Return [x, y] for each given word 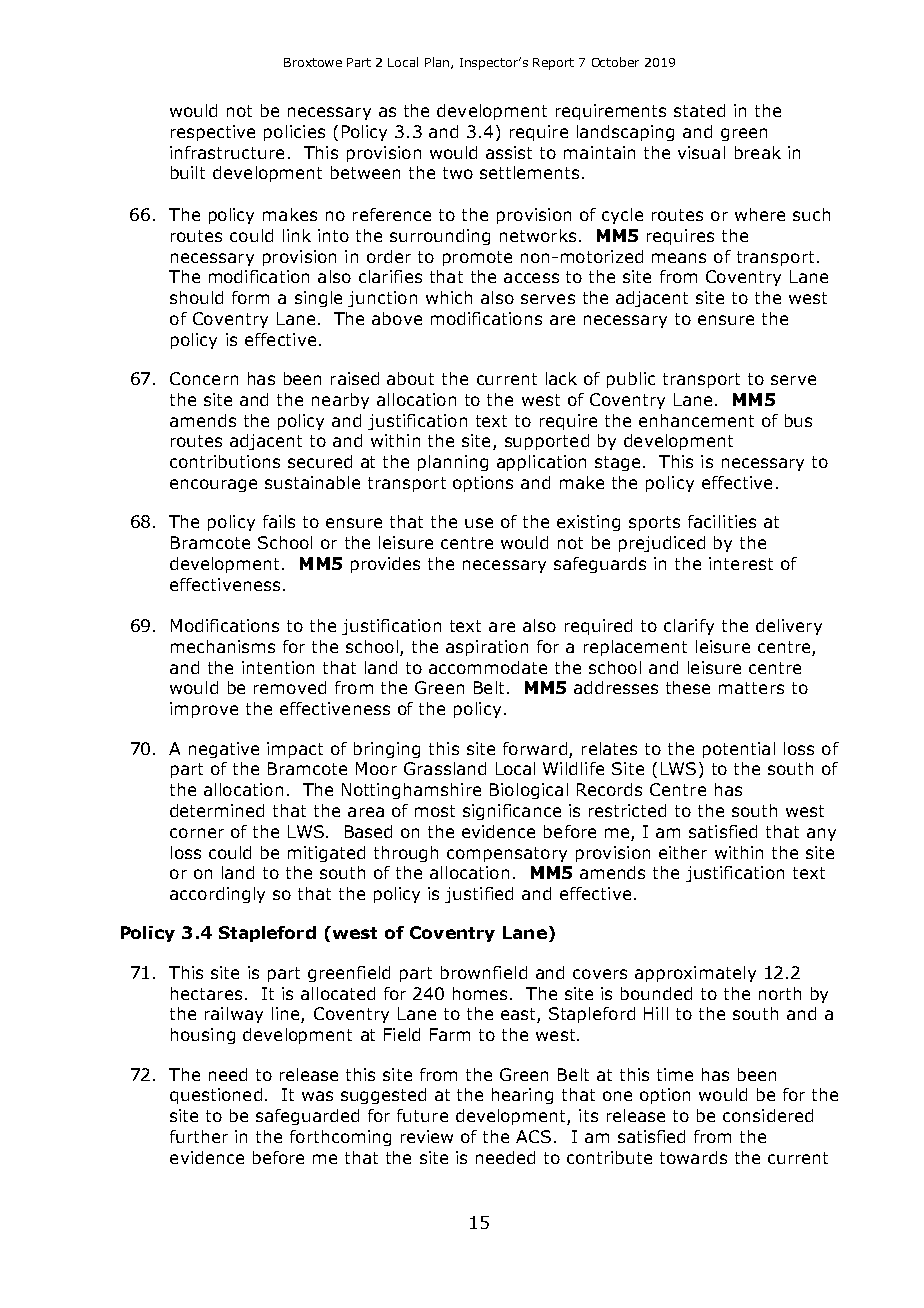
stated [699, 110]
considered [768, 1115]
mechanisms [223, 646]
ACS [533, 1136]
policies [294, 133]
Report [553, 64]
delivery [789, 627]
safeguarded [307, 1117]
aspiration [487, 648]
